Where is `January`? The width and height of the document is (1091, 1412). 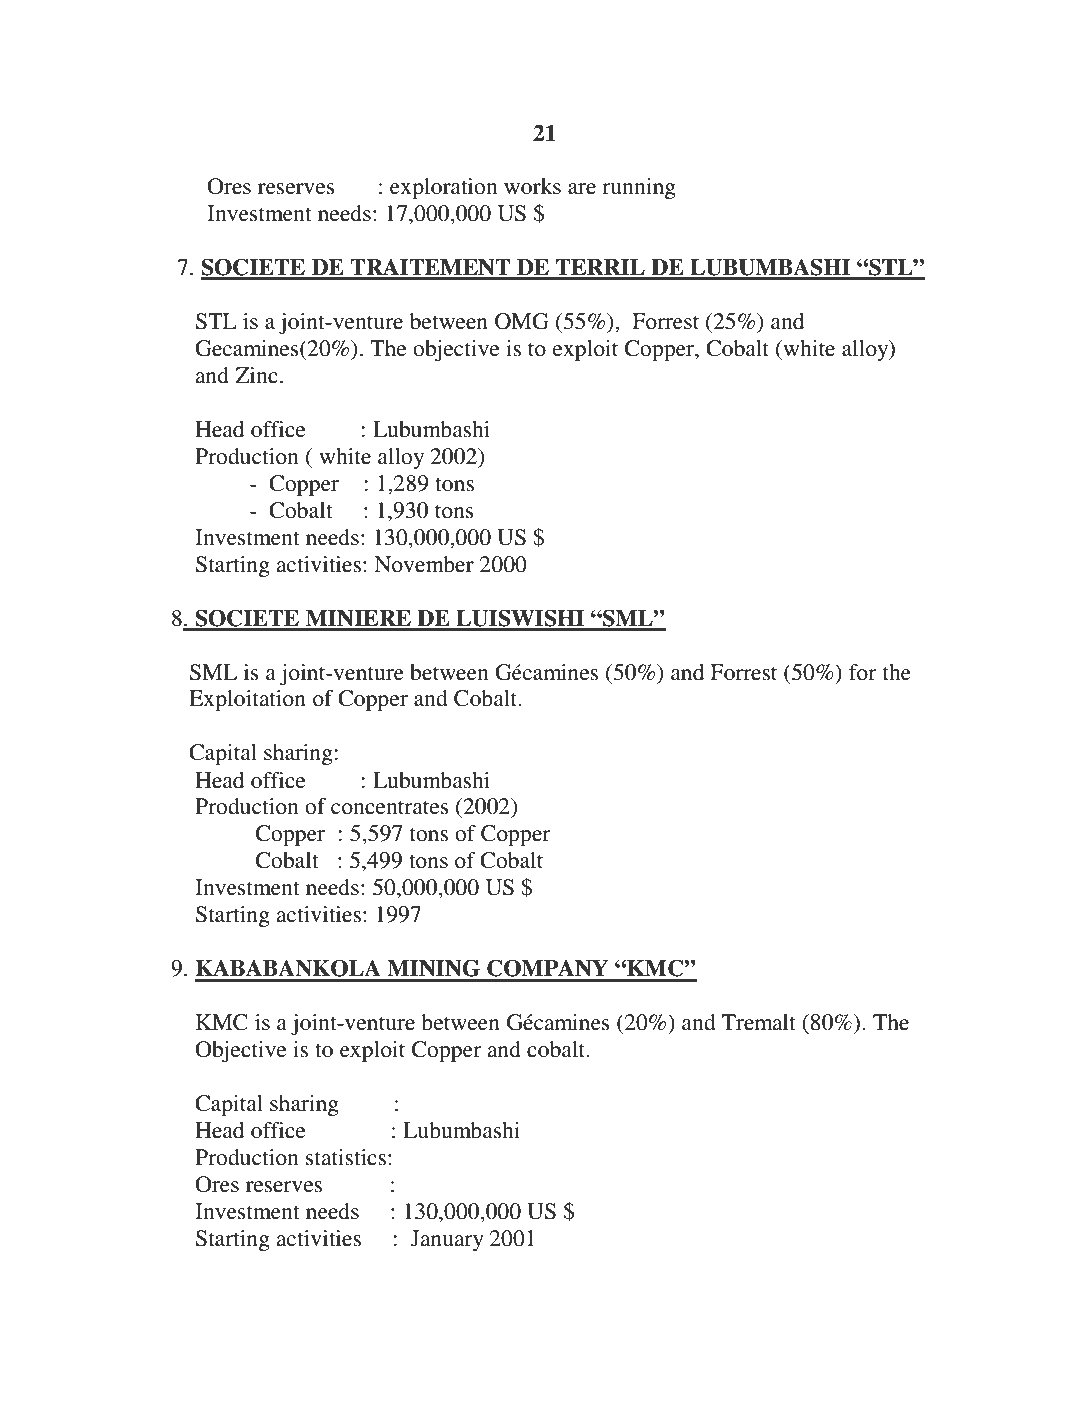
January is located at coordinates (447, 1240).
